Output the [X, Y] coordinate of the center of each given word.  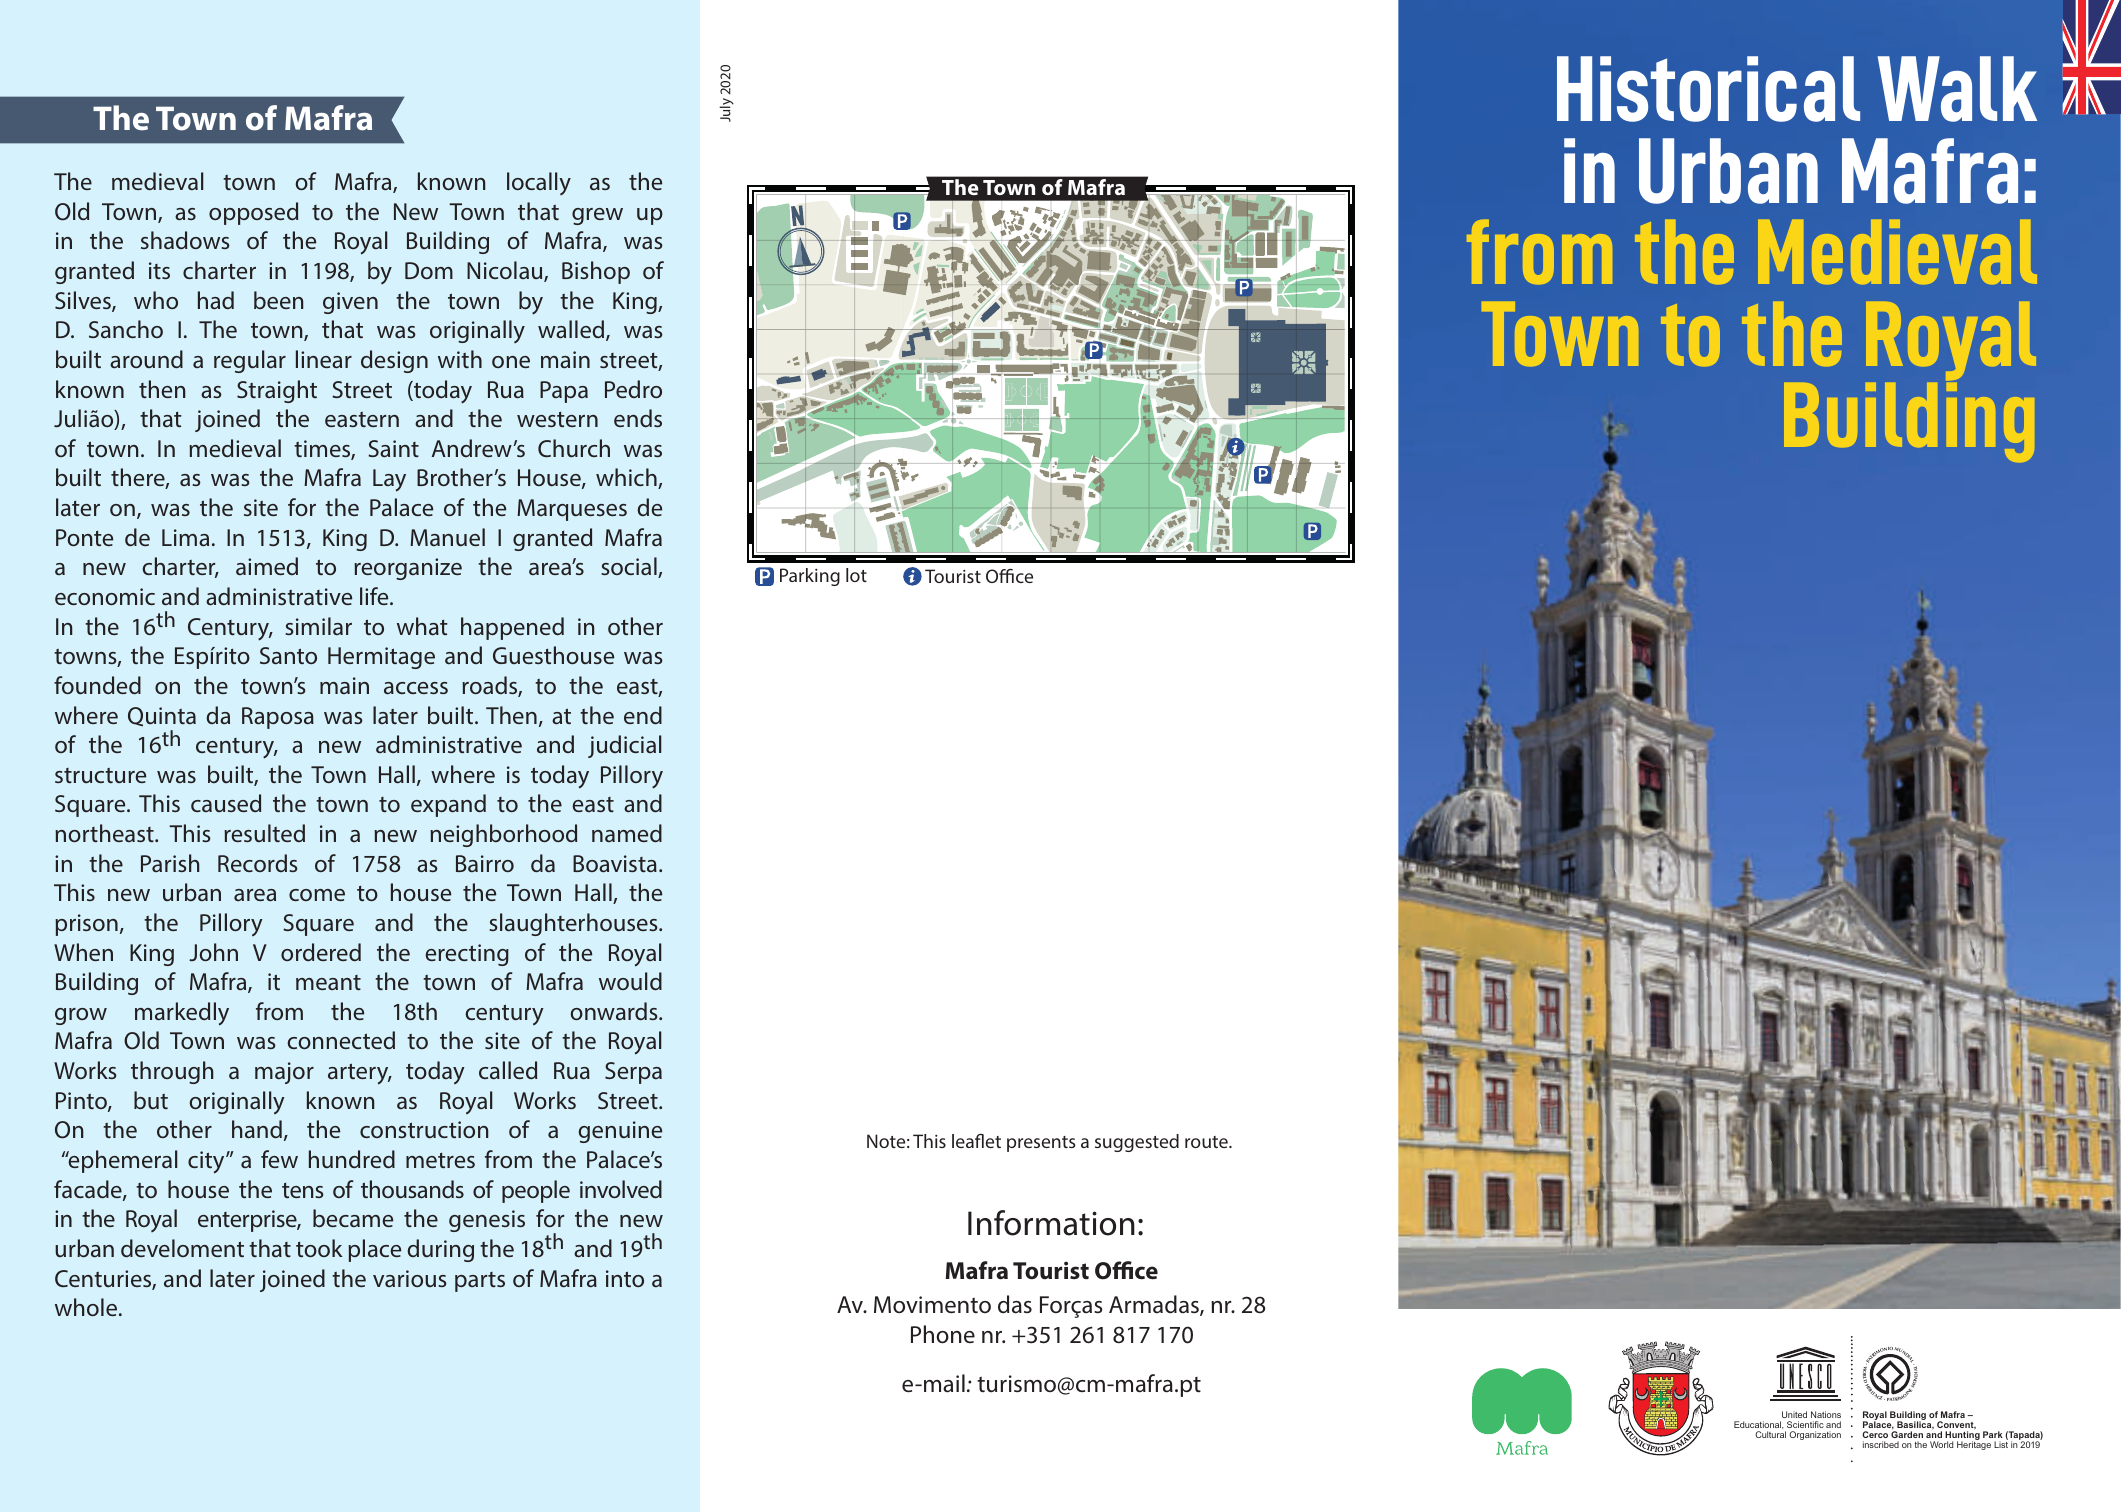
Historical [1708, 89]
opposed [253, 213]
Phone [943, 1334]
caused [226, 803]
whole [86, 1307]
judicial [624, 746]
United [1794, 1414]
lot [856, 575]
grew [597, 216]
